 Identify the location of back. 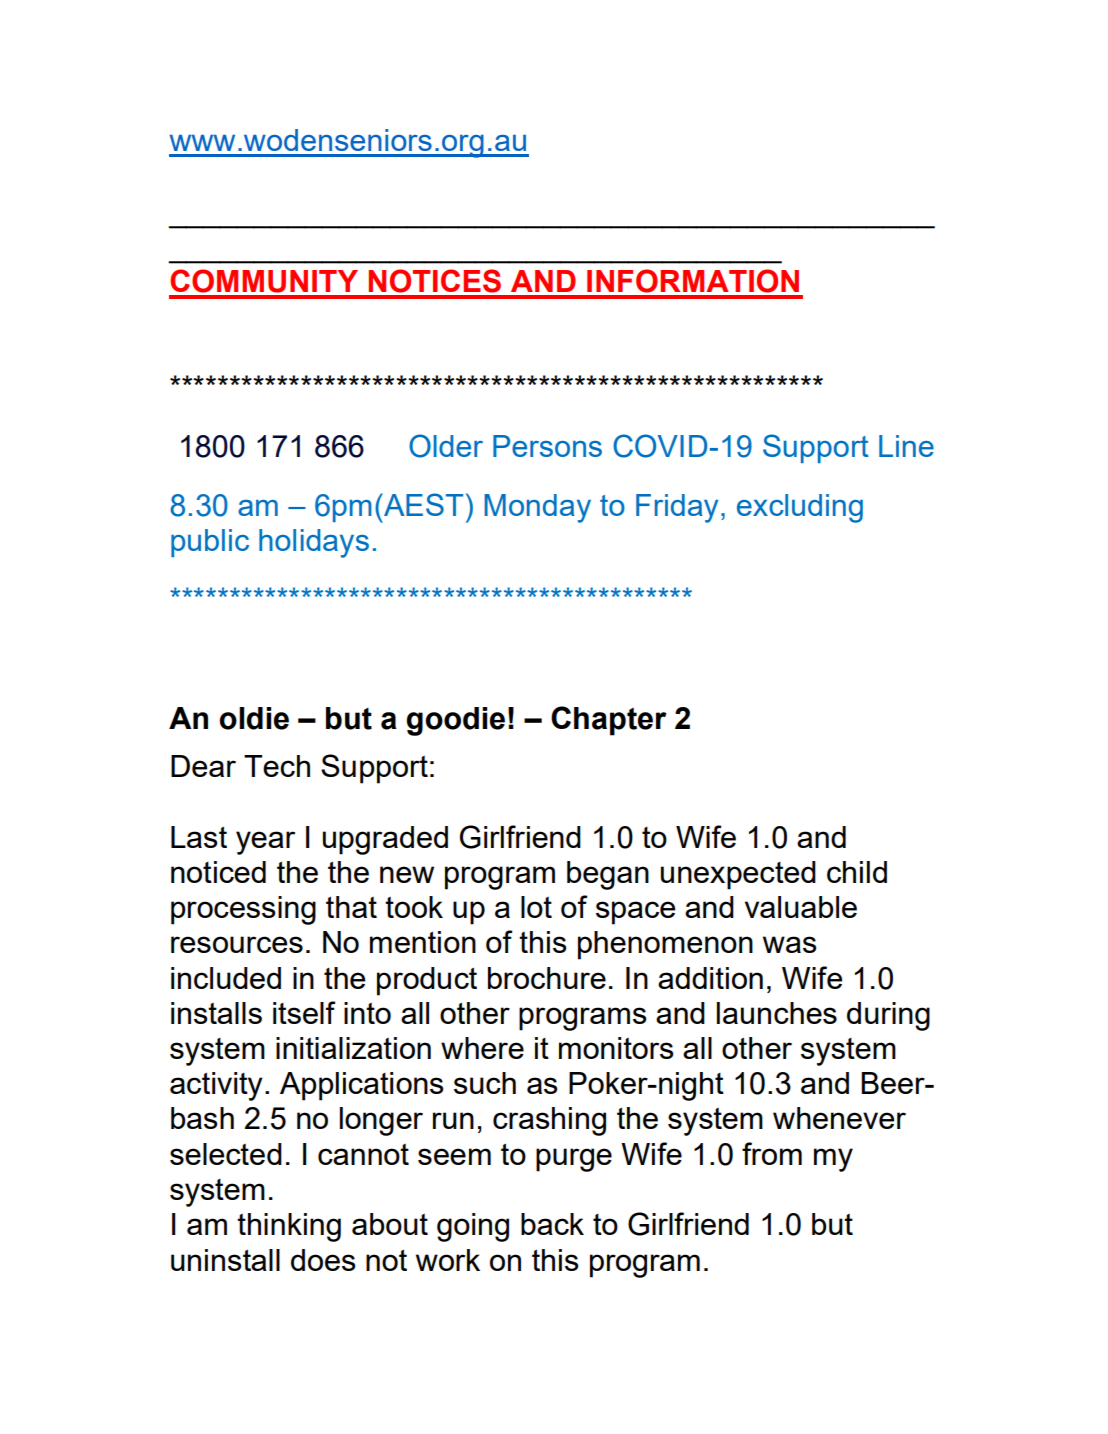
(552, 1224).
